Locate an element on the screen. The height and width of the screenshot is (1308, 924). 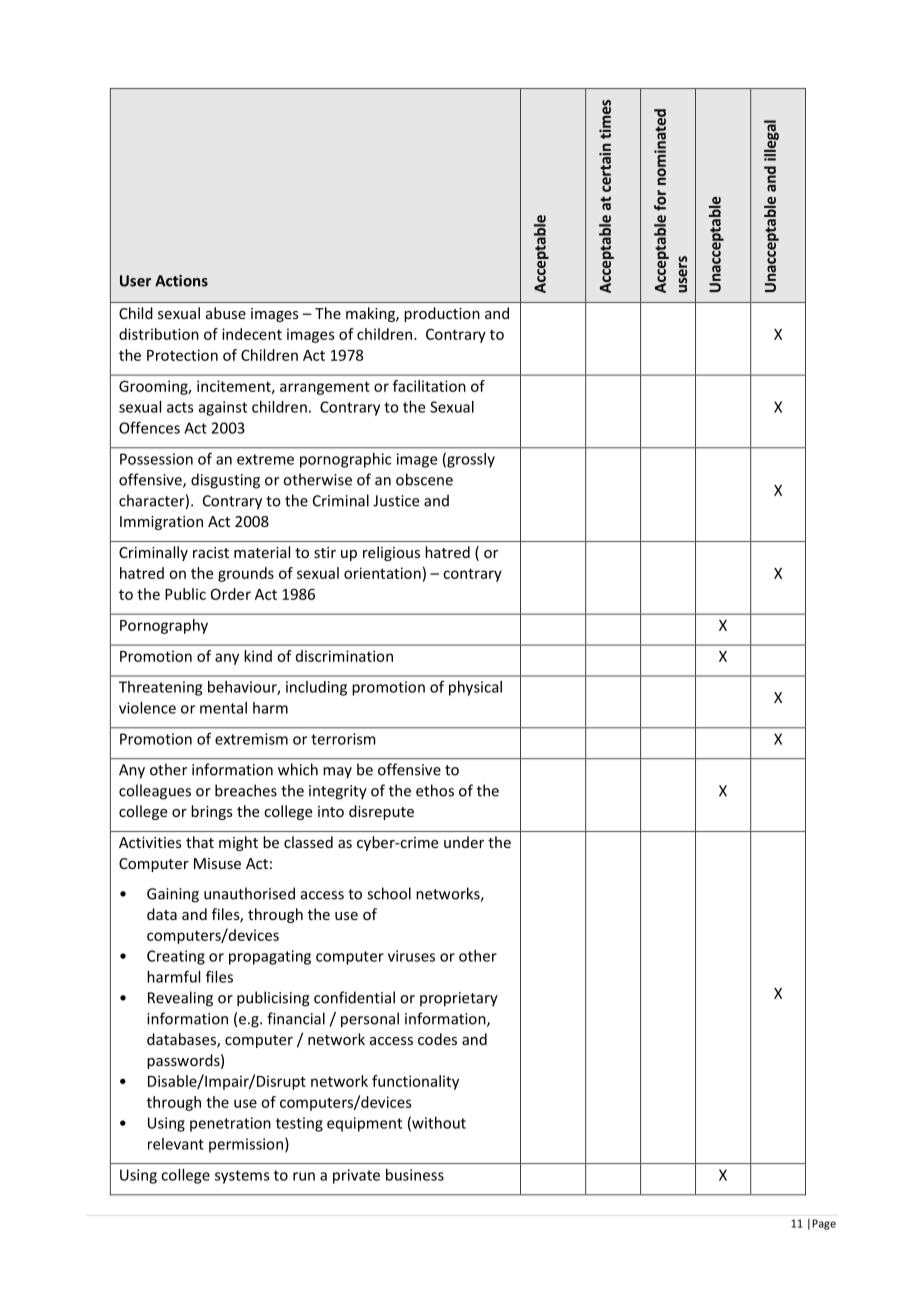
physical is located at coordinates (475, 688).
